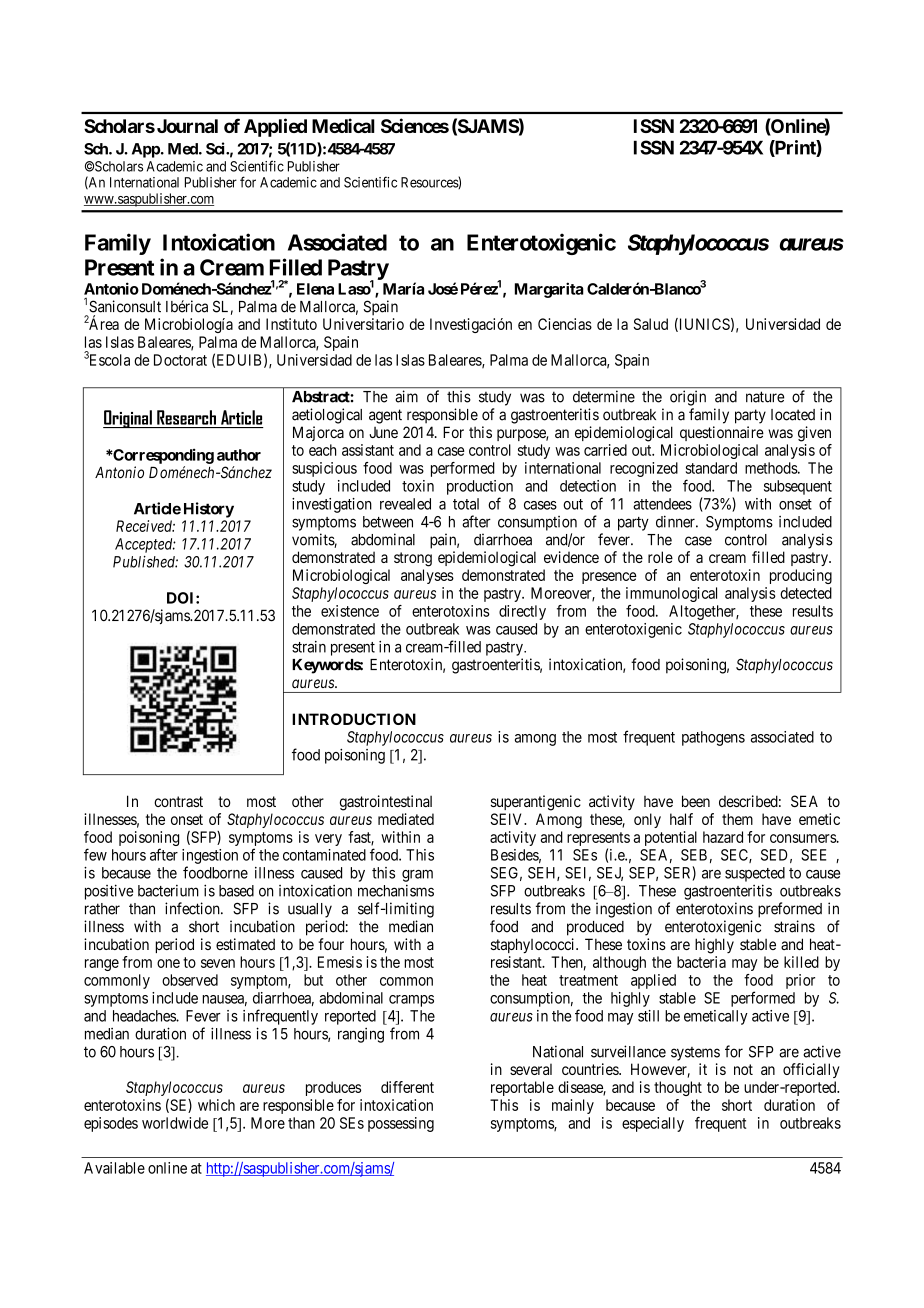 The height and width of the page is (1308, 924). Describe the element at coordinates (343, 125) in the page. I see `Medical` at that location.
